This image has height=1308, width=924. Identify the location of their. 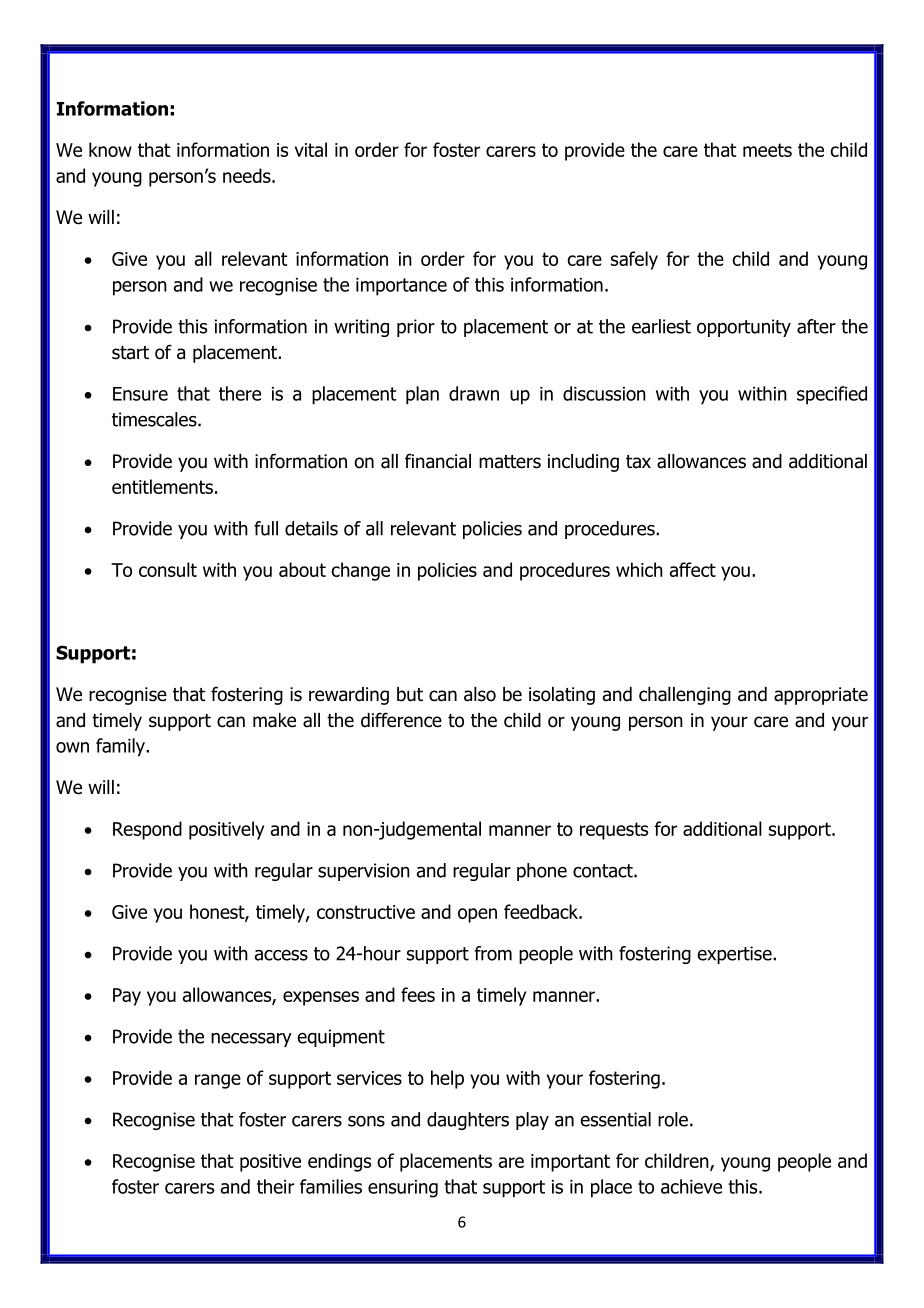
(275, 1186).
